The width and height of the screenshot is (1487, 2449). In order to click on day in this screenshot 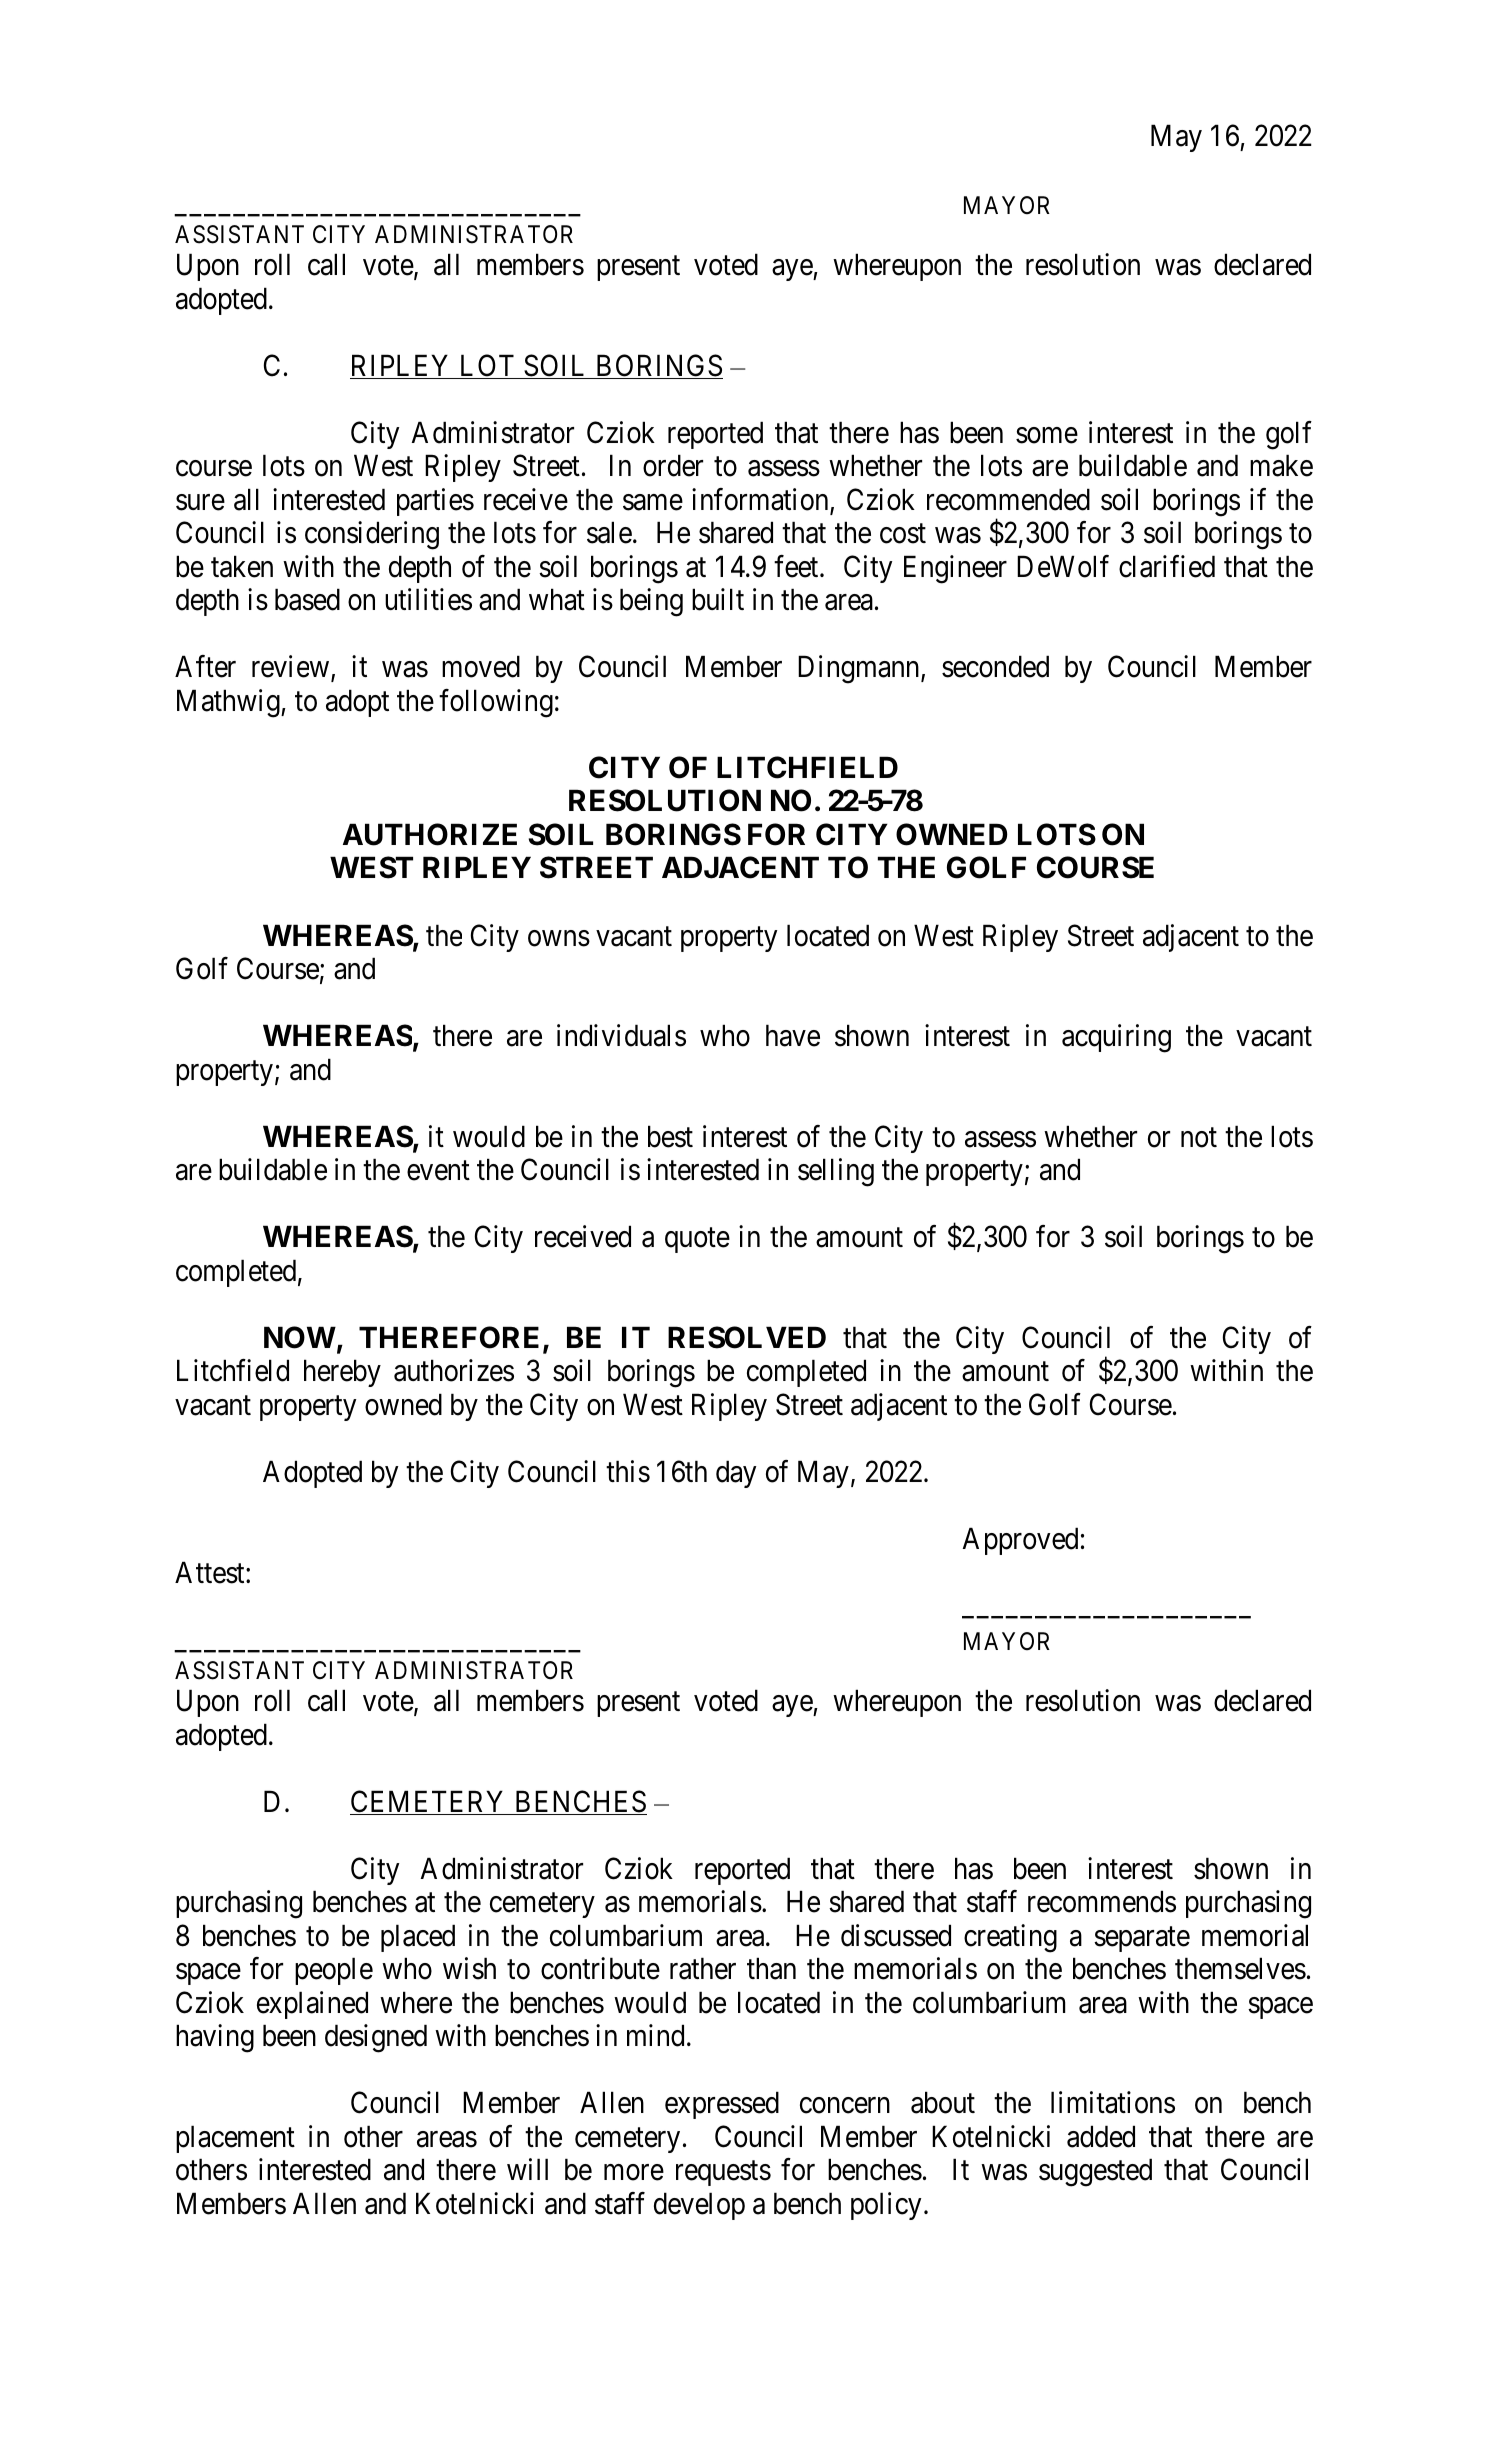, I will do `click(736, 1474)`.
